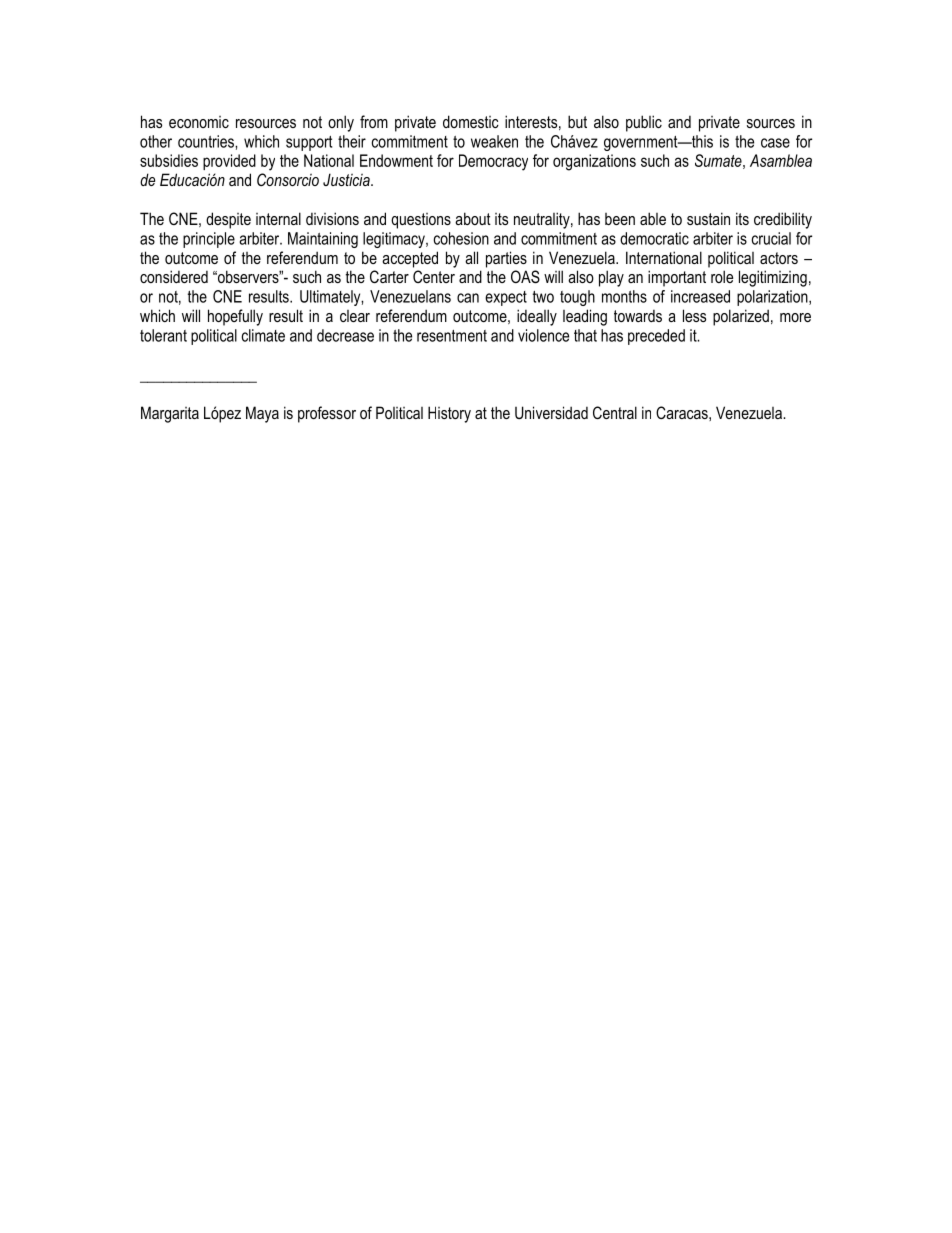 The width and height of the image is (952, 1233). Describe the element at coordinates (722, 276) in the image. I see `role` at that location.
